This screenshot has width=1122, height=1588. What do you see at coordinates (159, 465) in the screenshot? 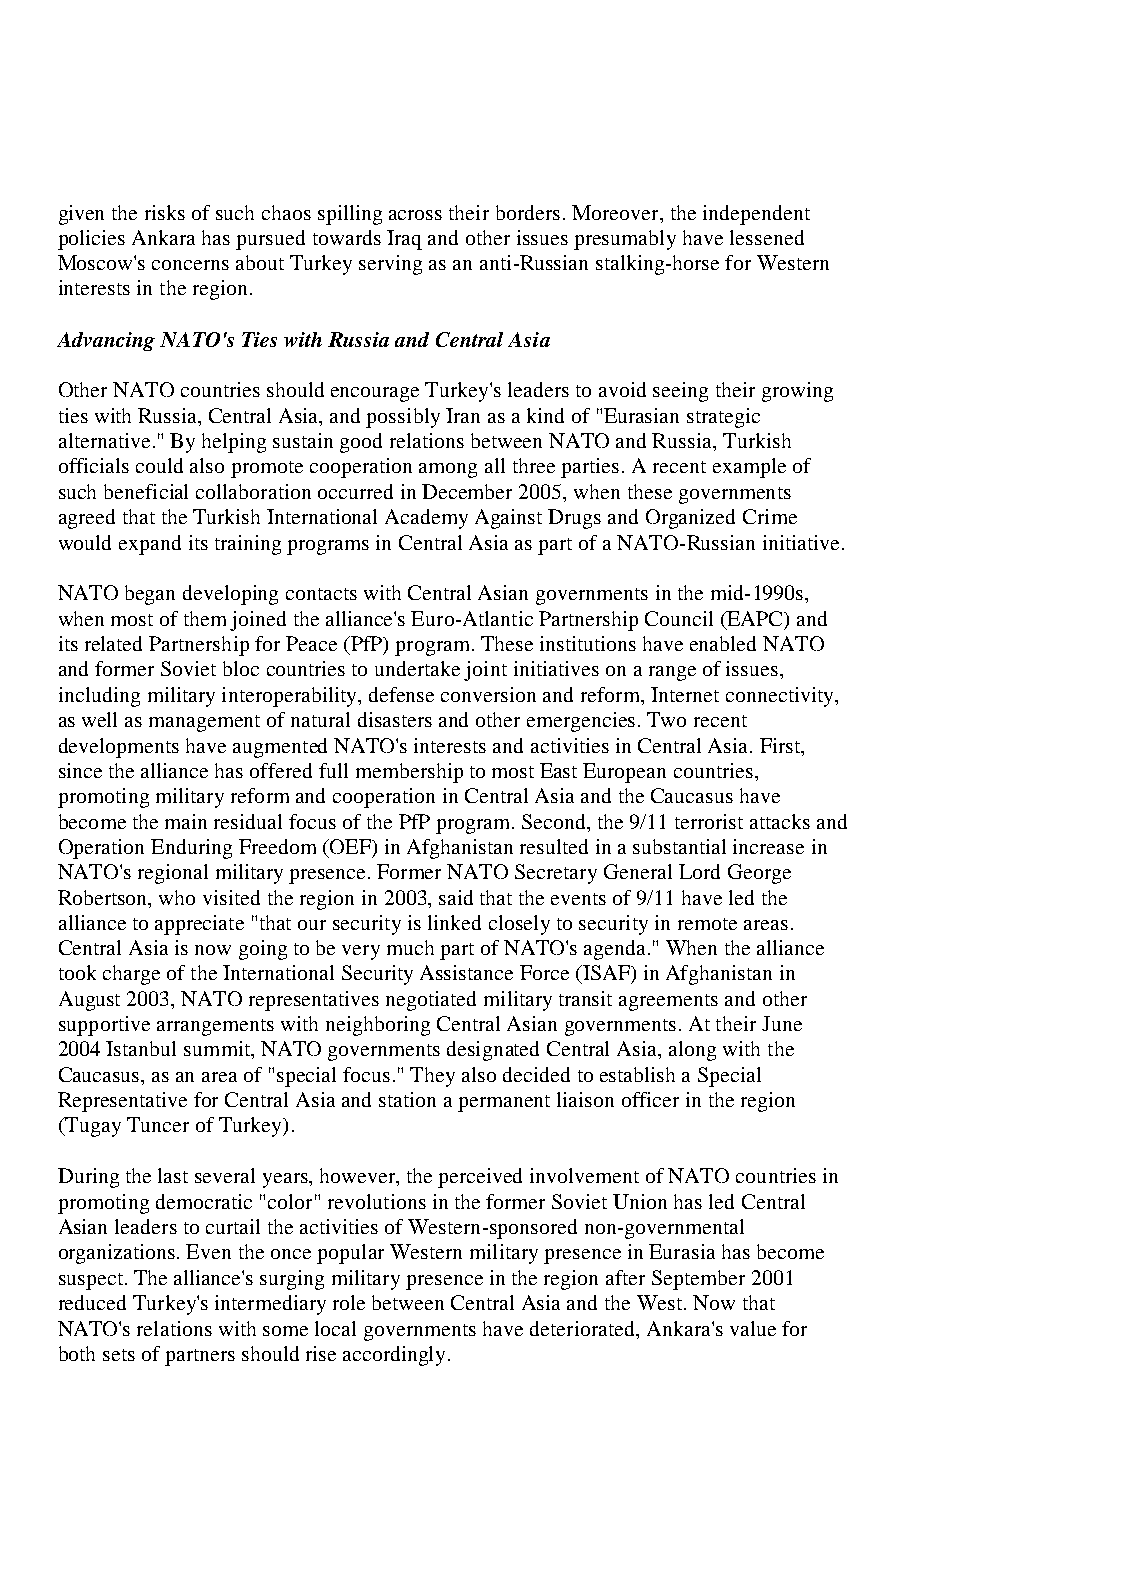
I see `could` at bounding box center [159, 465].
